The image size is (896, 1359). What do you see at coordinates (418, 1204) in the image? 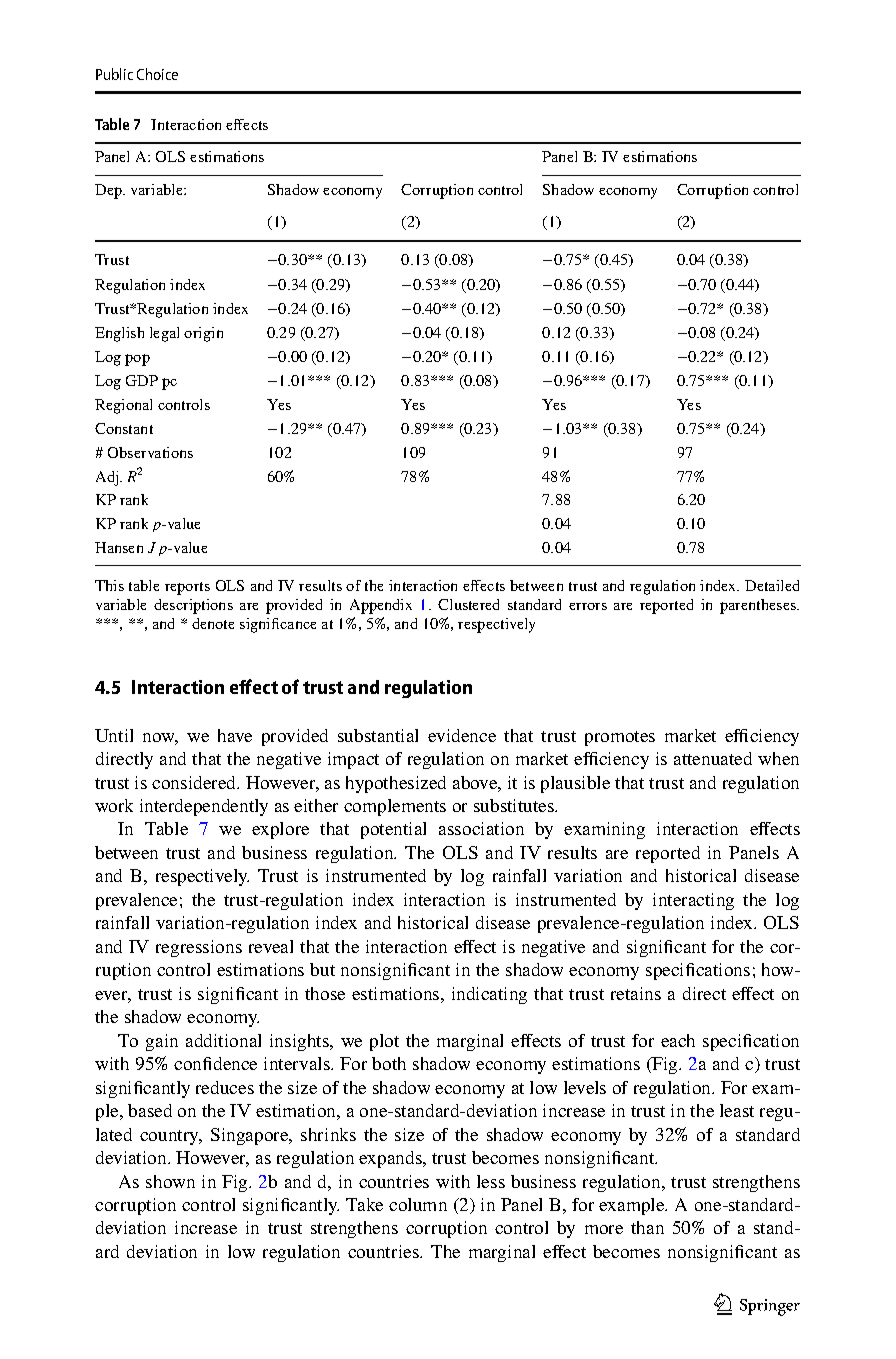
I see `column` at bounding box center [418, 1204].
